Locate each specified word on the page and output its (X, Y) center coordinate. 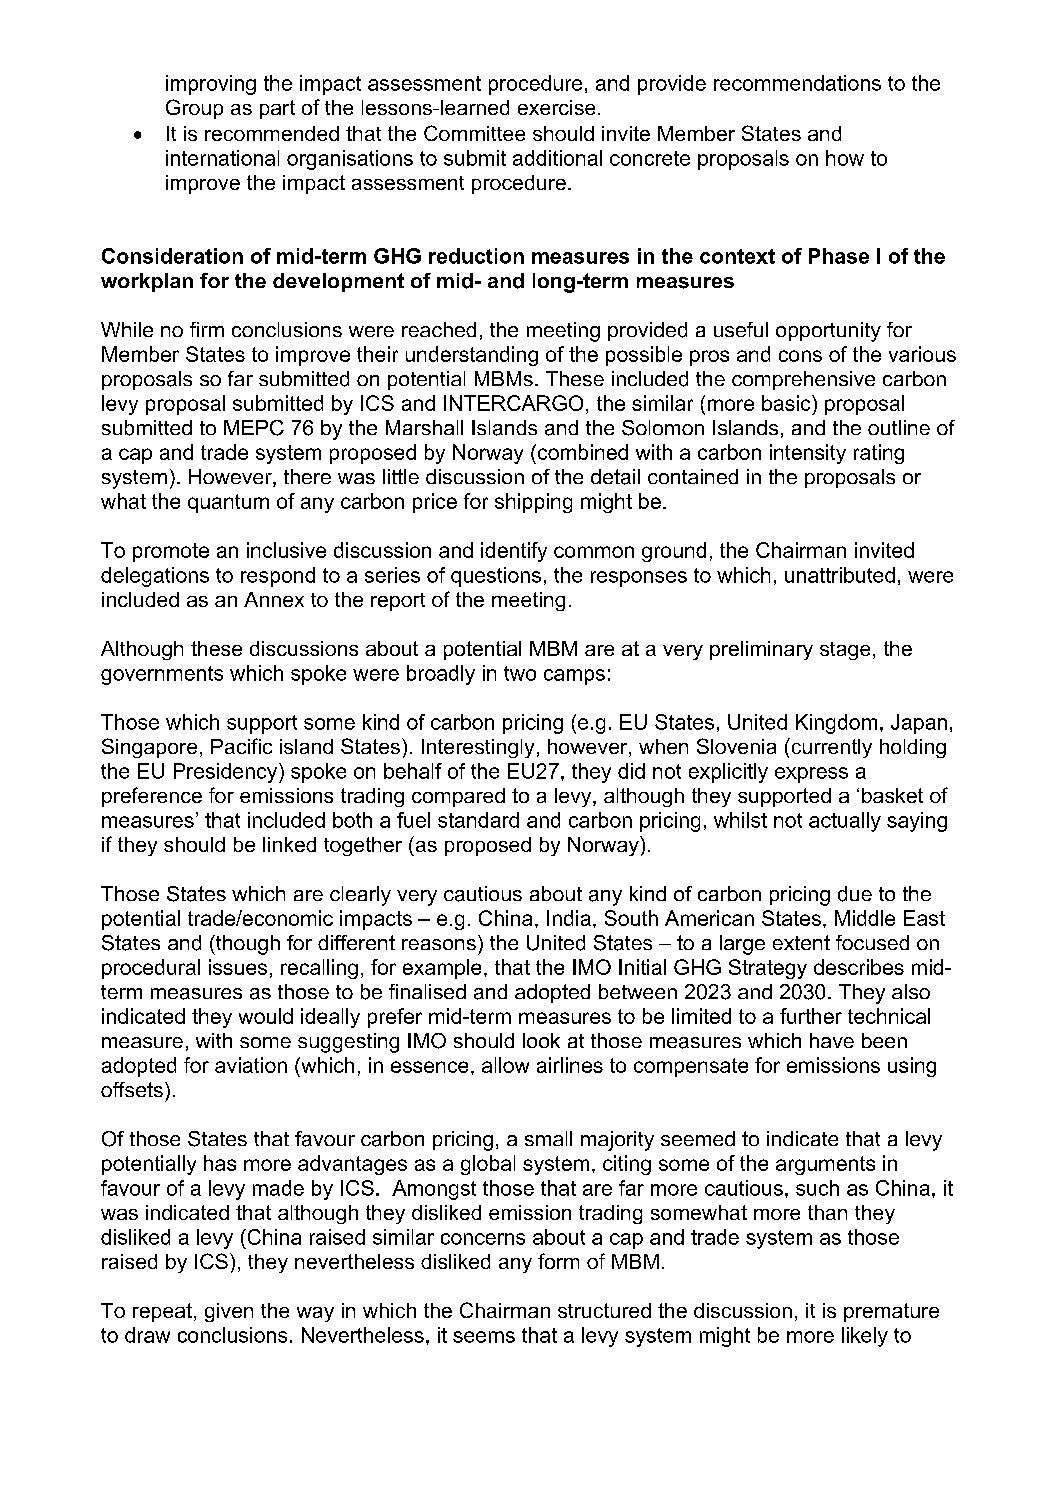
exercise (556, 107)
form (558, 1261)
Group (194, 109)
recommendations (797, 83)
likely (865, 1337)
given (229, 1312)
